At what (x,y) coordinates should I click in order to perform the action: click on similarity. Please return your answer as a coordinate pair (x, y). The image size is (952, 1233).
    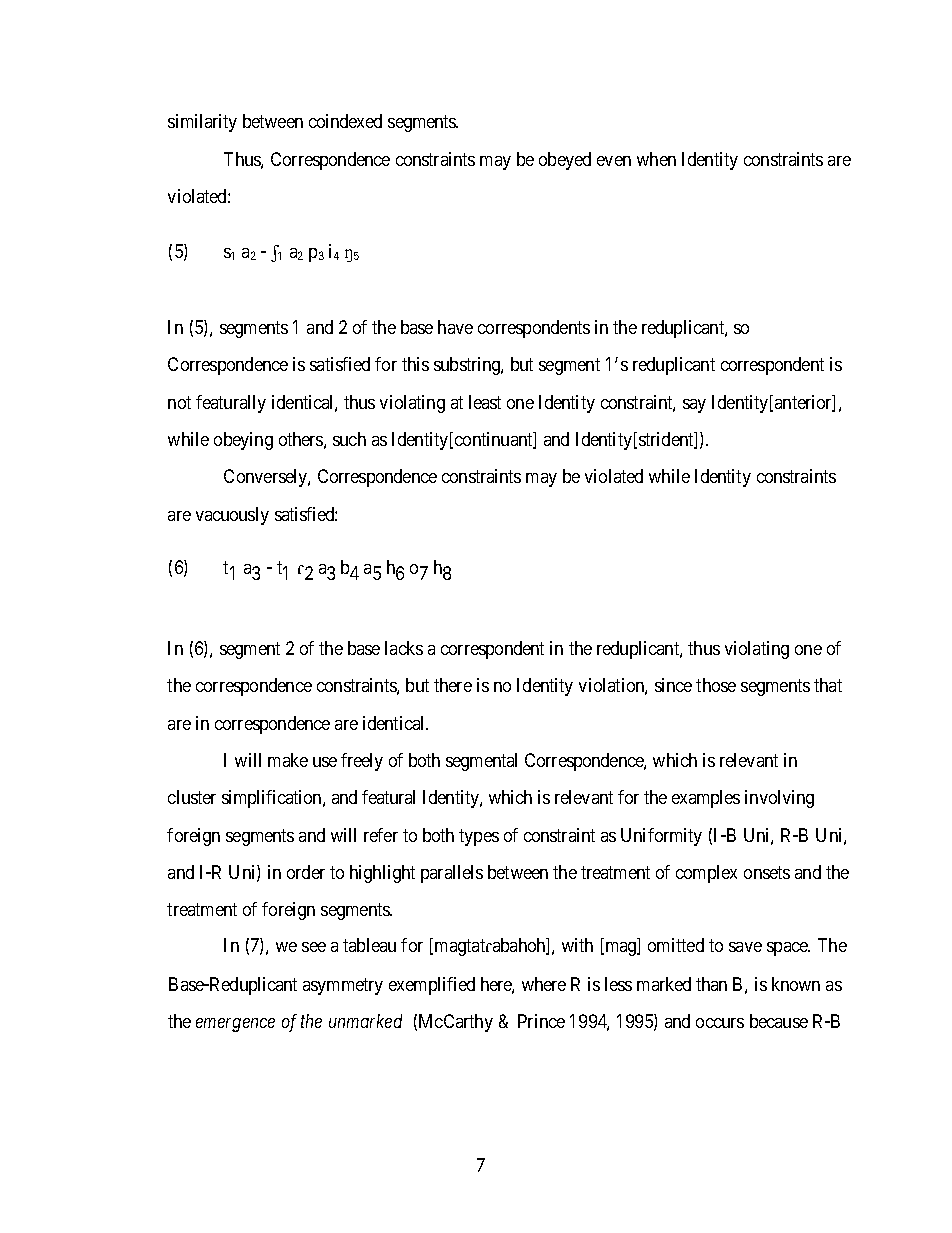
    Looking at the image, I should click on (202, 123).
